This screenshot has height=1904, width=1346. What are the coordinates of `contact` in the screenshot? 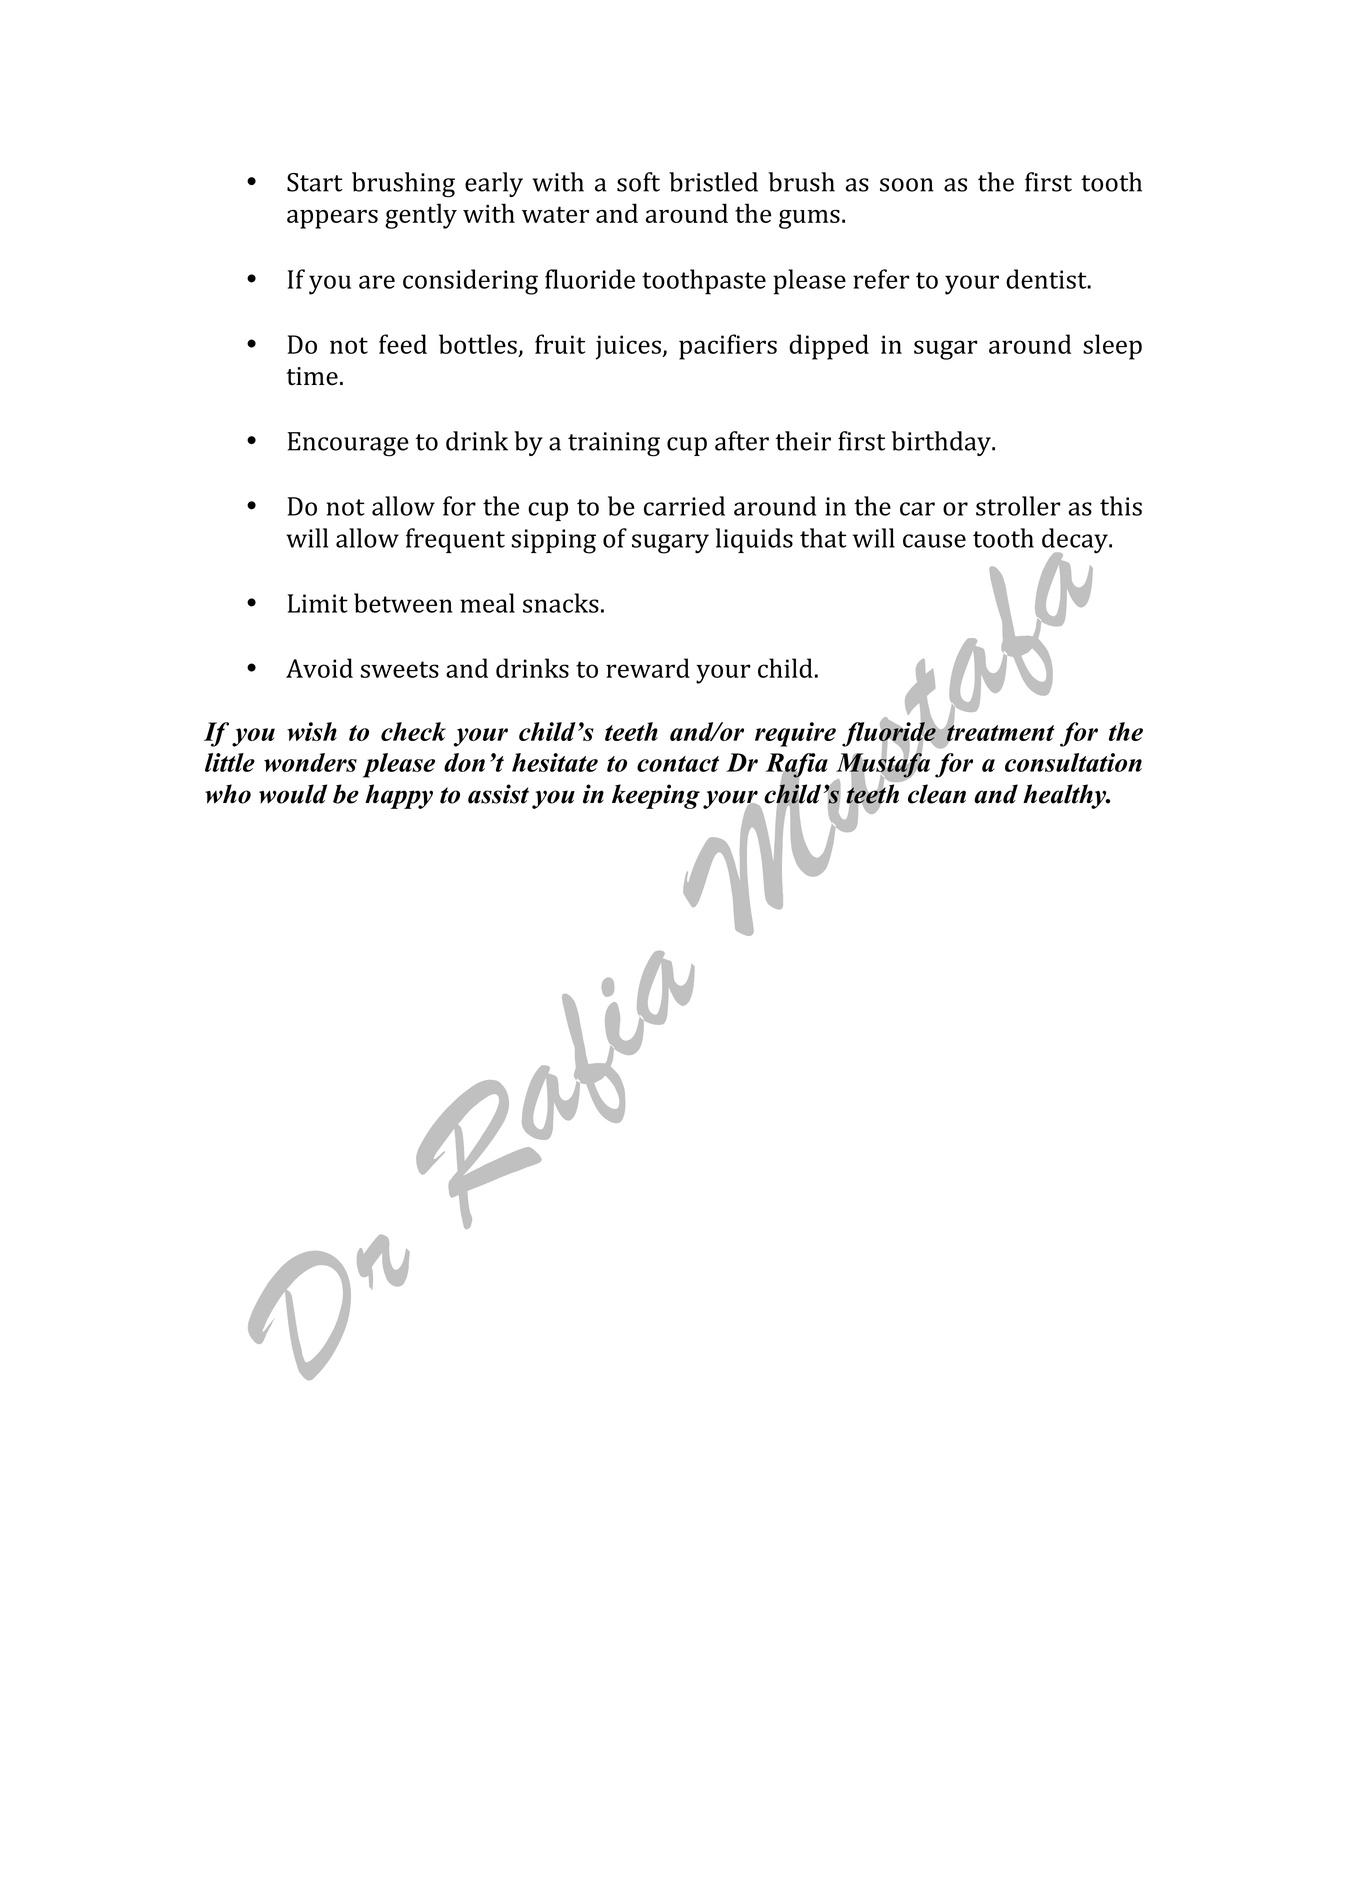 It's located at (678, 764).
